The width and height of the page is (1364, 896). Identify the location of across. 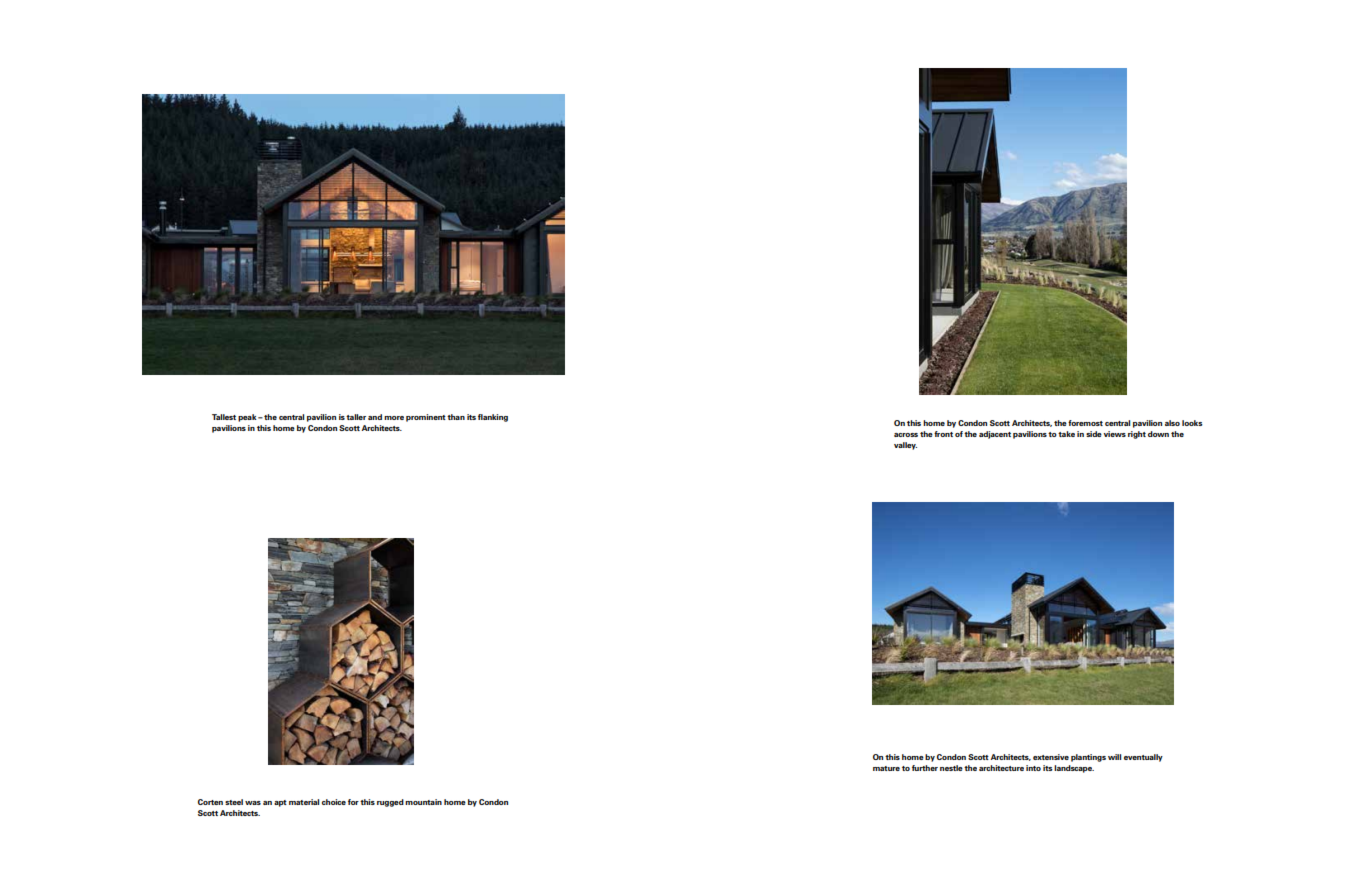
(906, 435).
